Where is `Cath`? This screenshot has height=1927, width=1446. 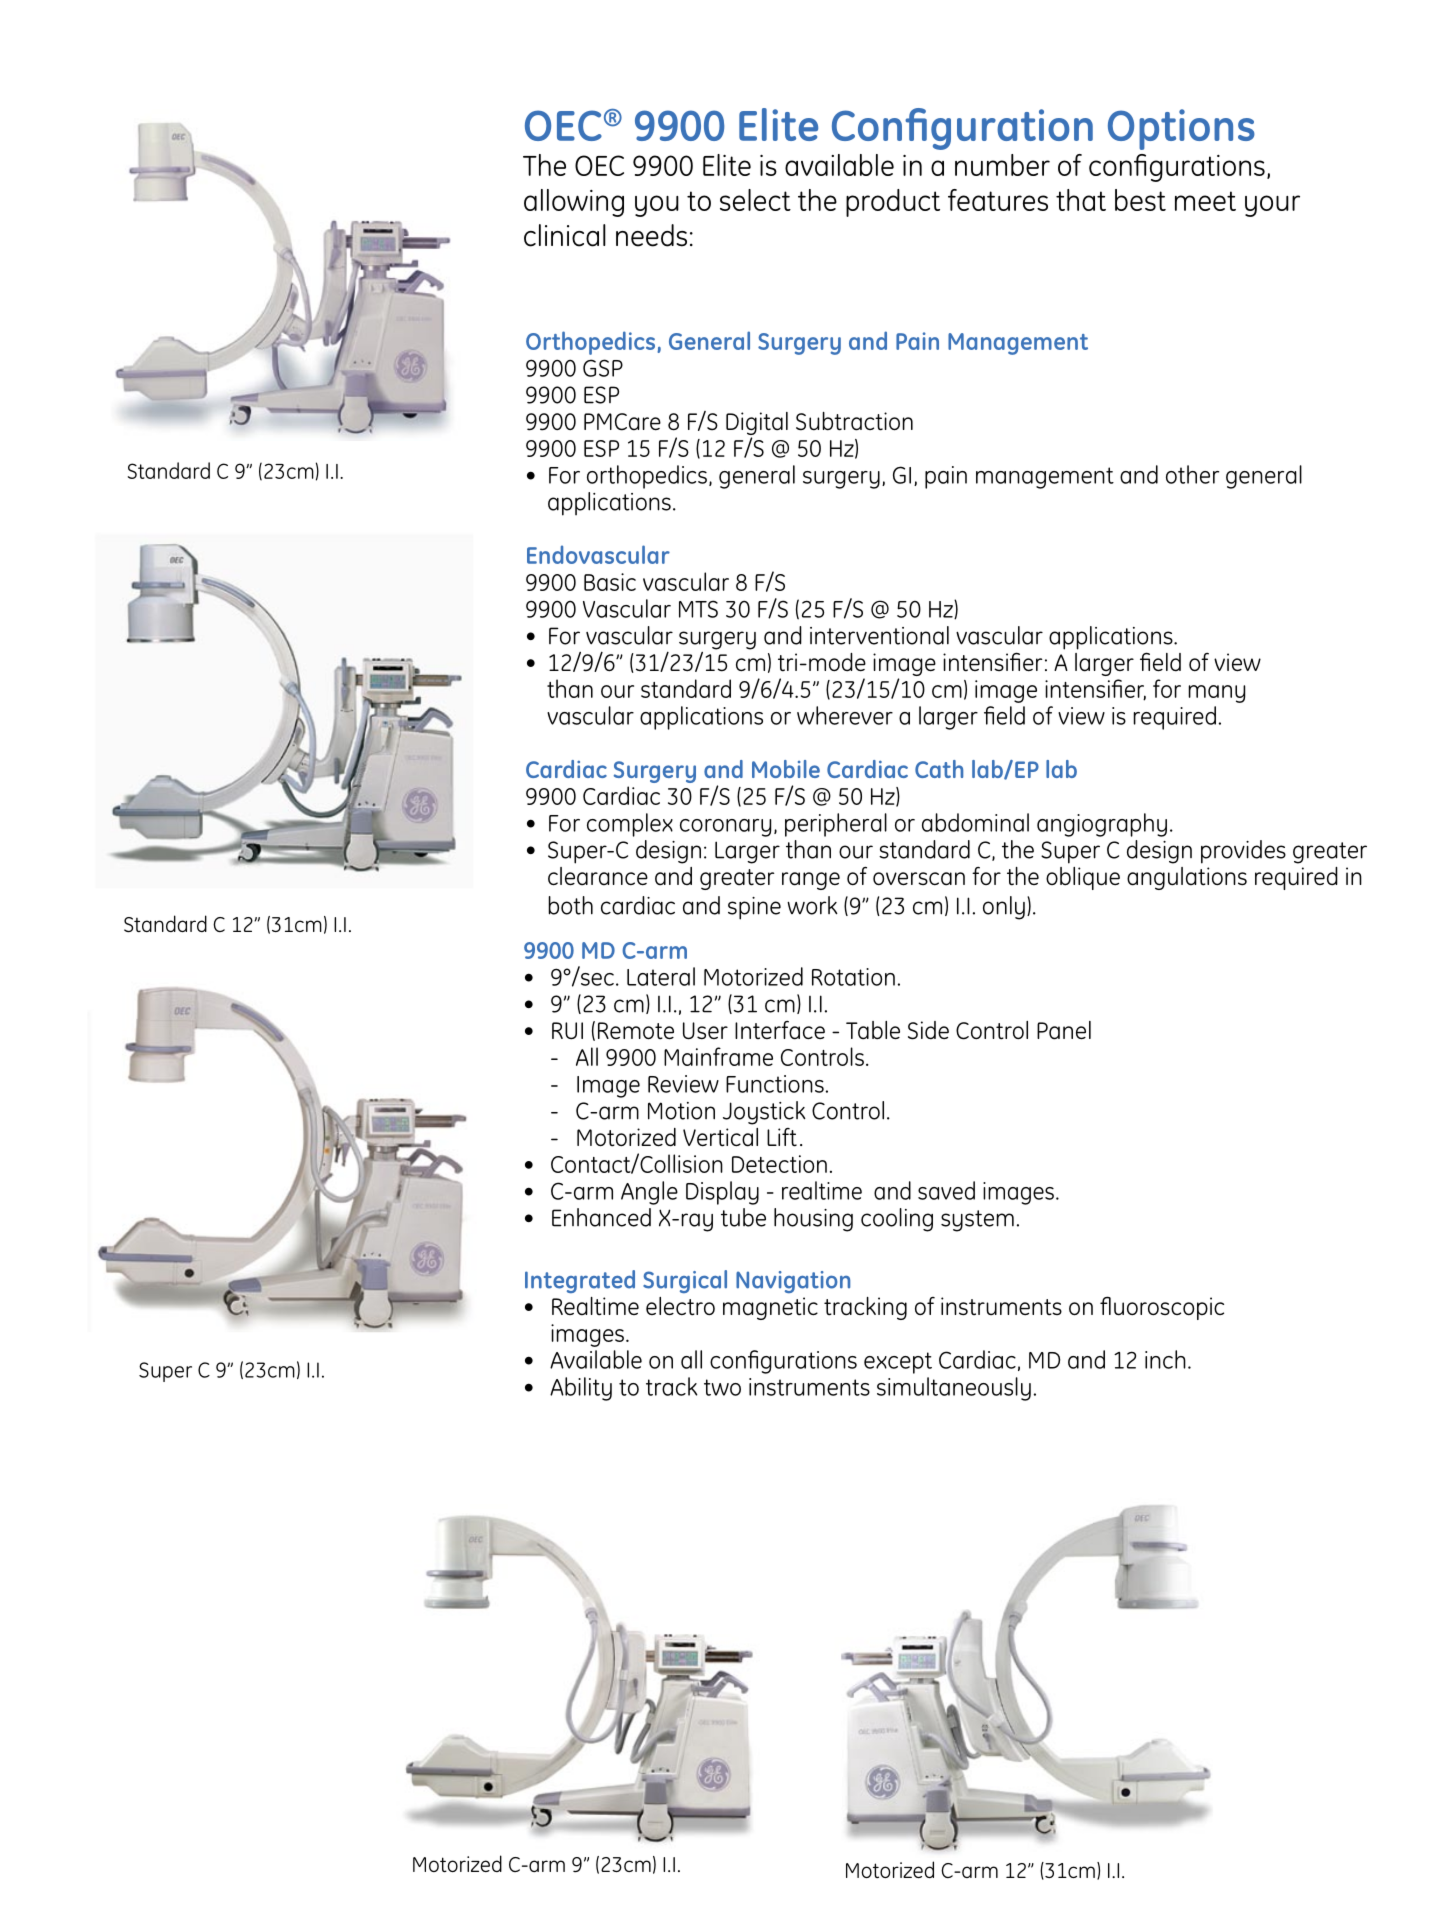 Cath is located at coordinates (939, 769).
